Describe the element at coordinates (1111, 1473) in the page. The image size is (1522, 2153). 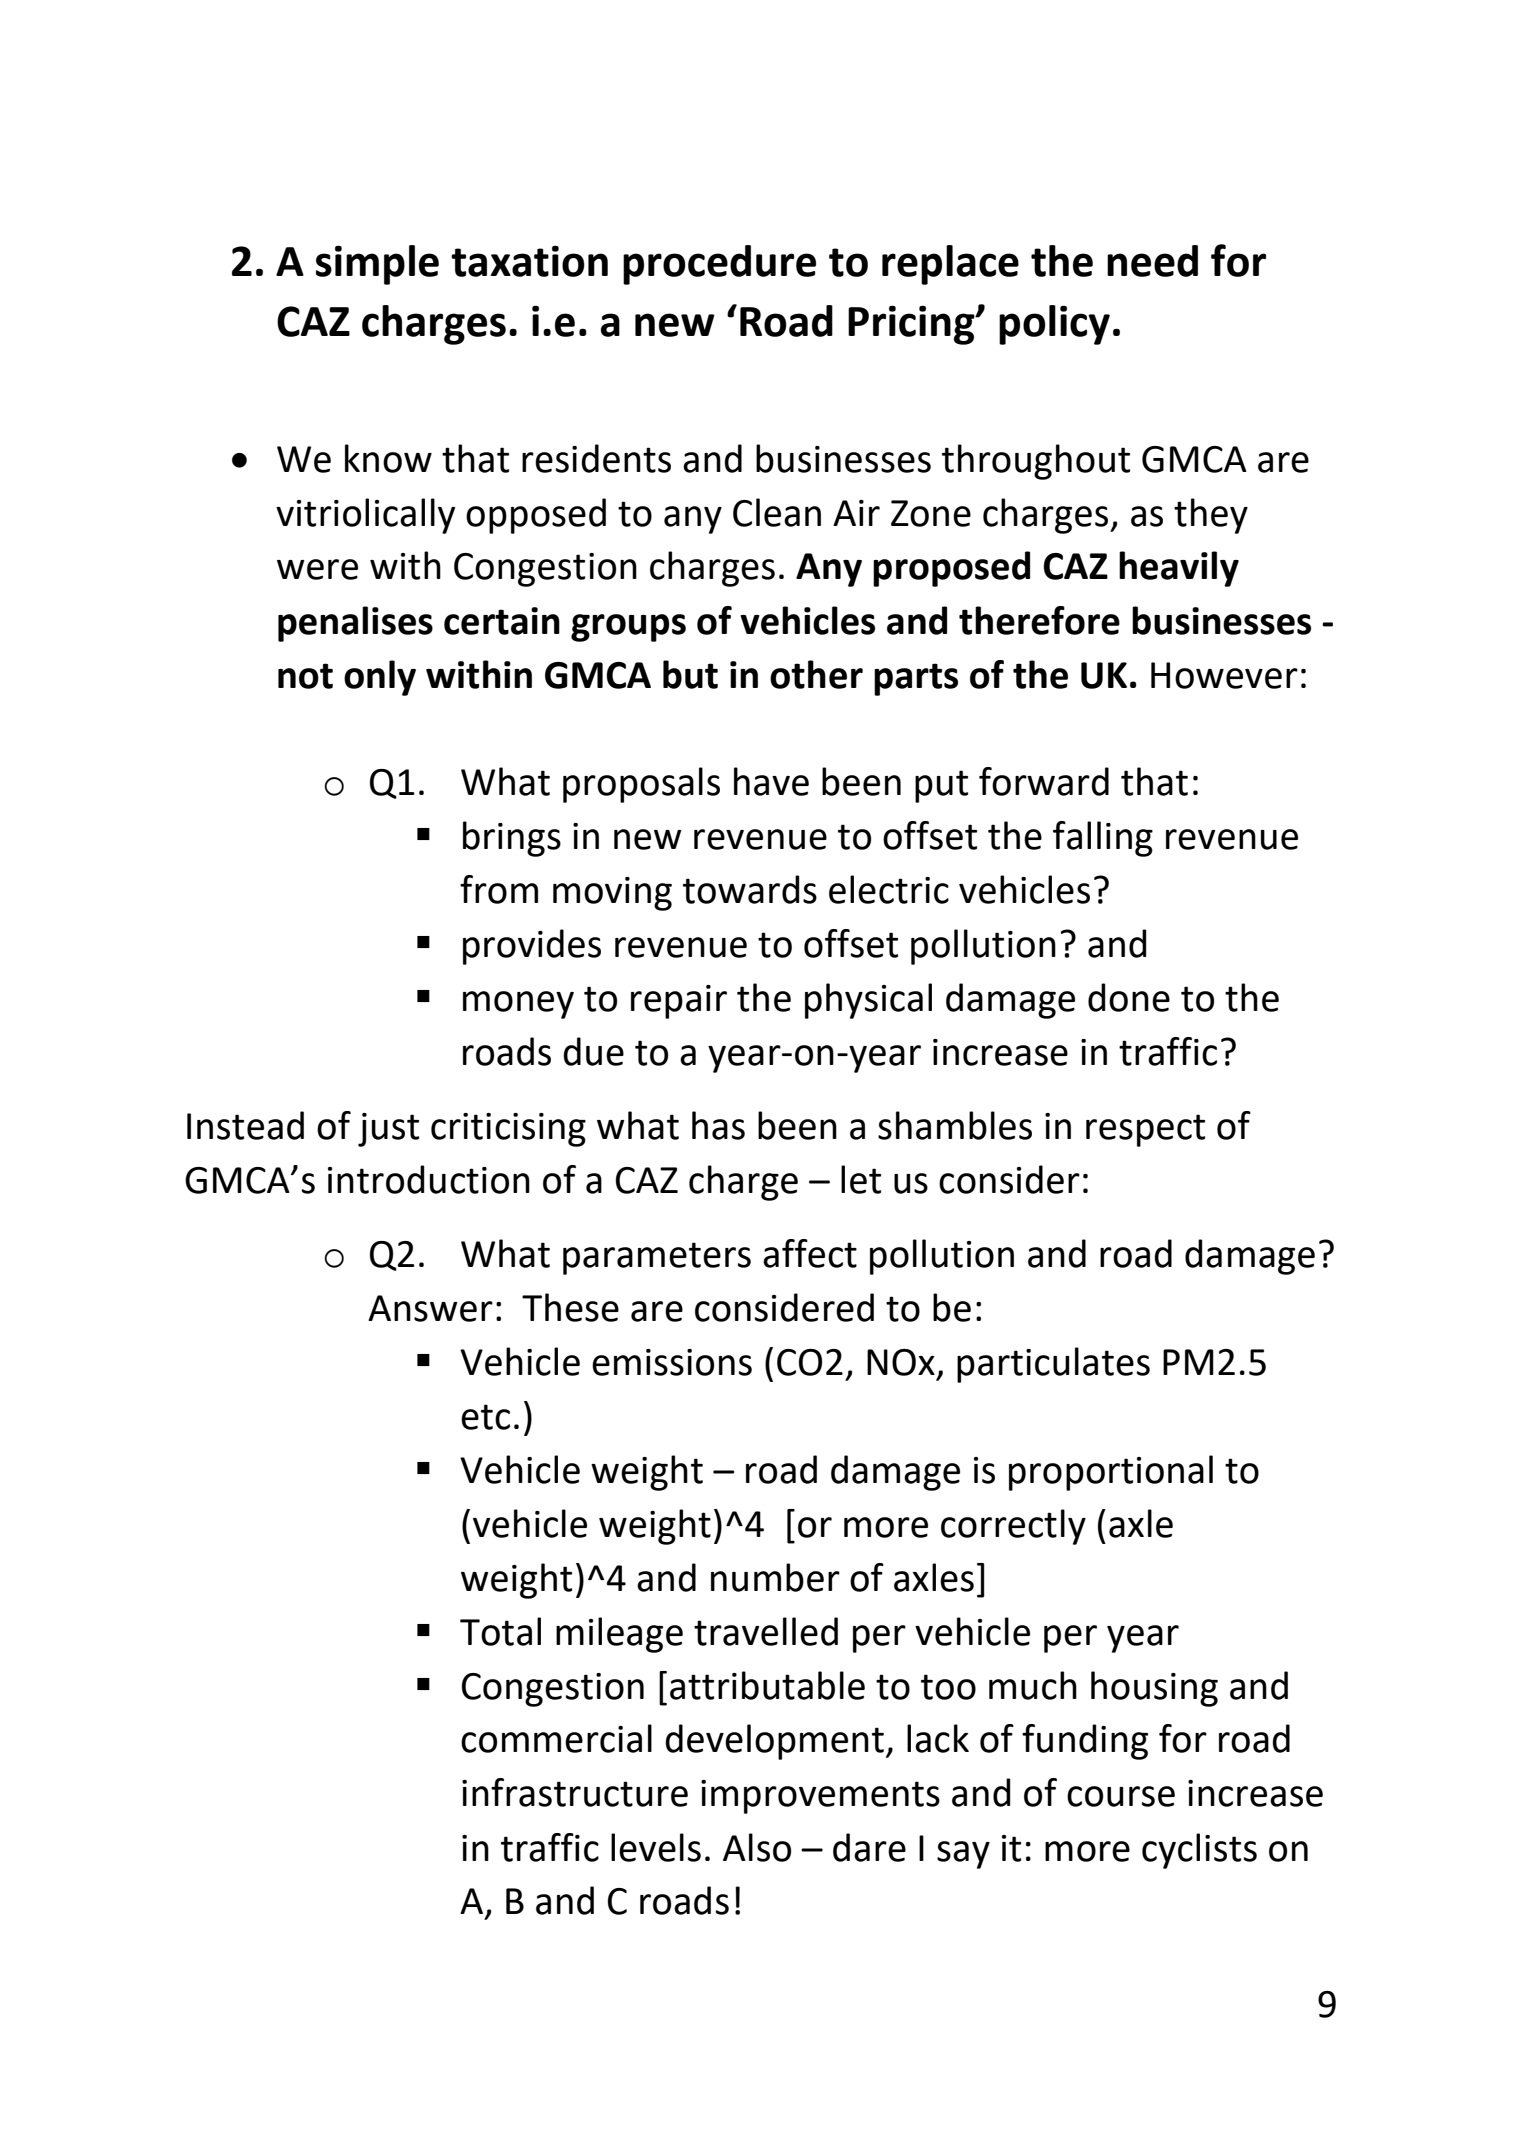
I see `proportional` at that location.
